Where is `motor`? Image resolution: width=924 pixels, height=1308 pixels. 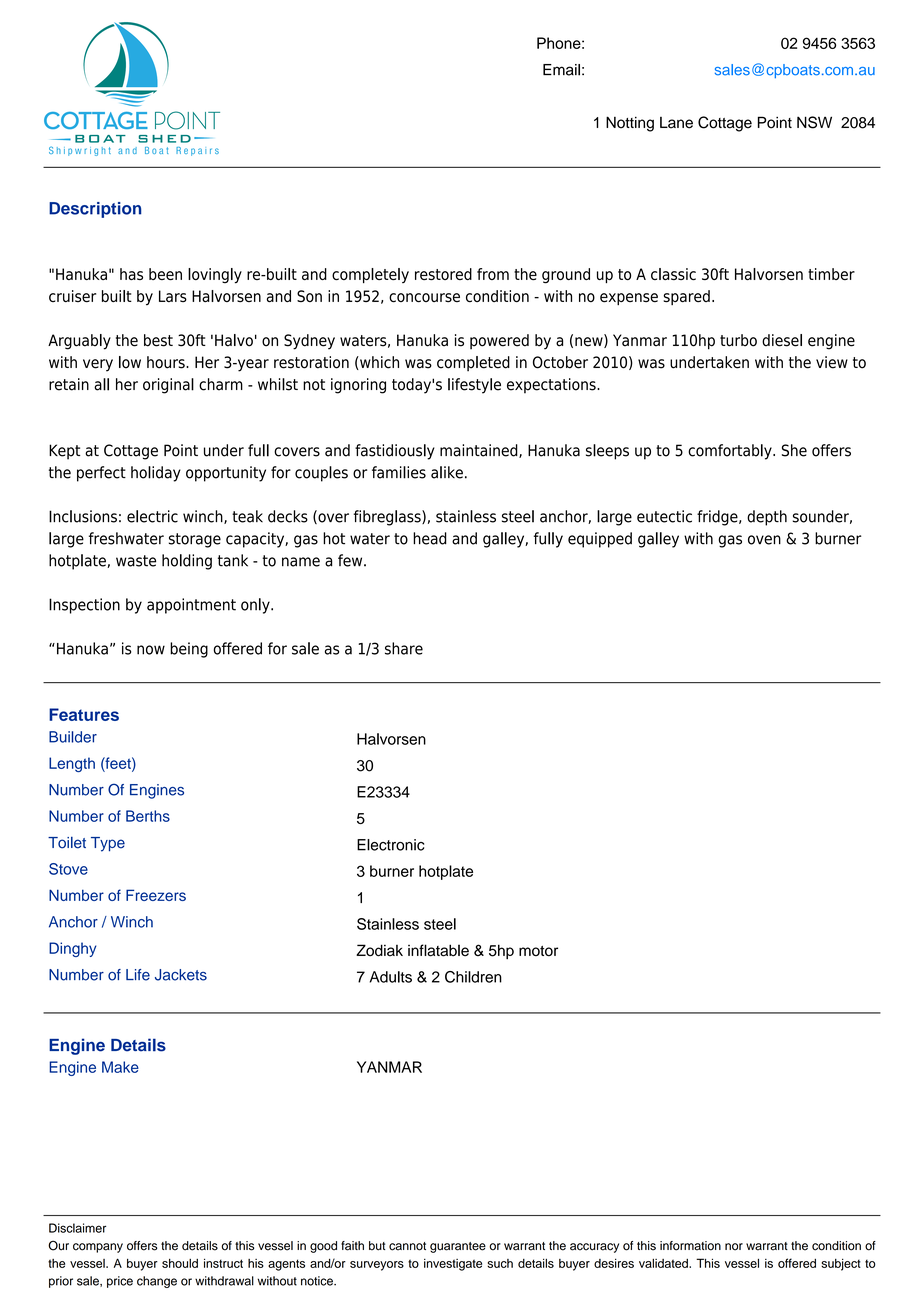
motor is located at coordinates (538, 951).
